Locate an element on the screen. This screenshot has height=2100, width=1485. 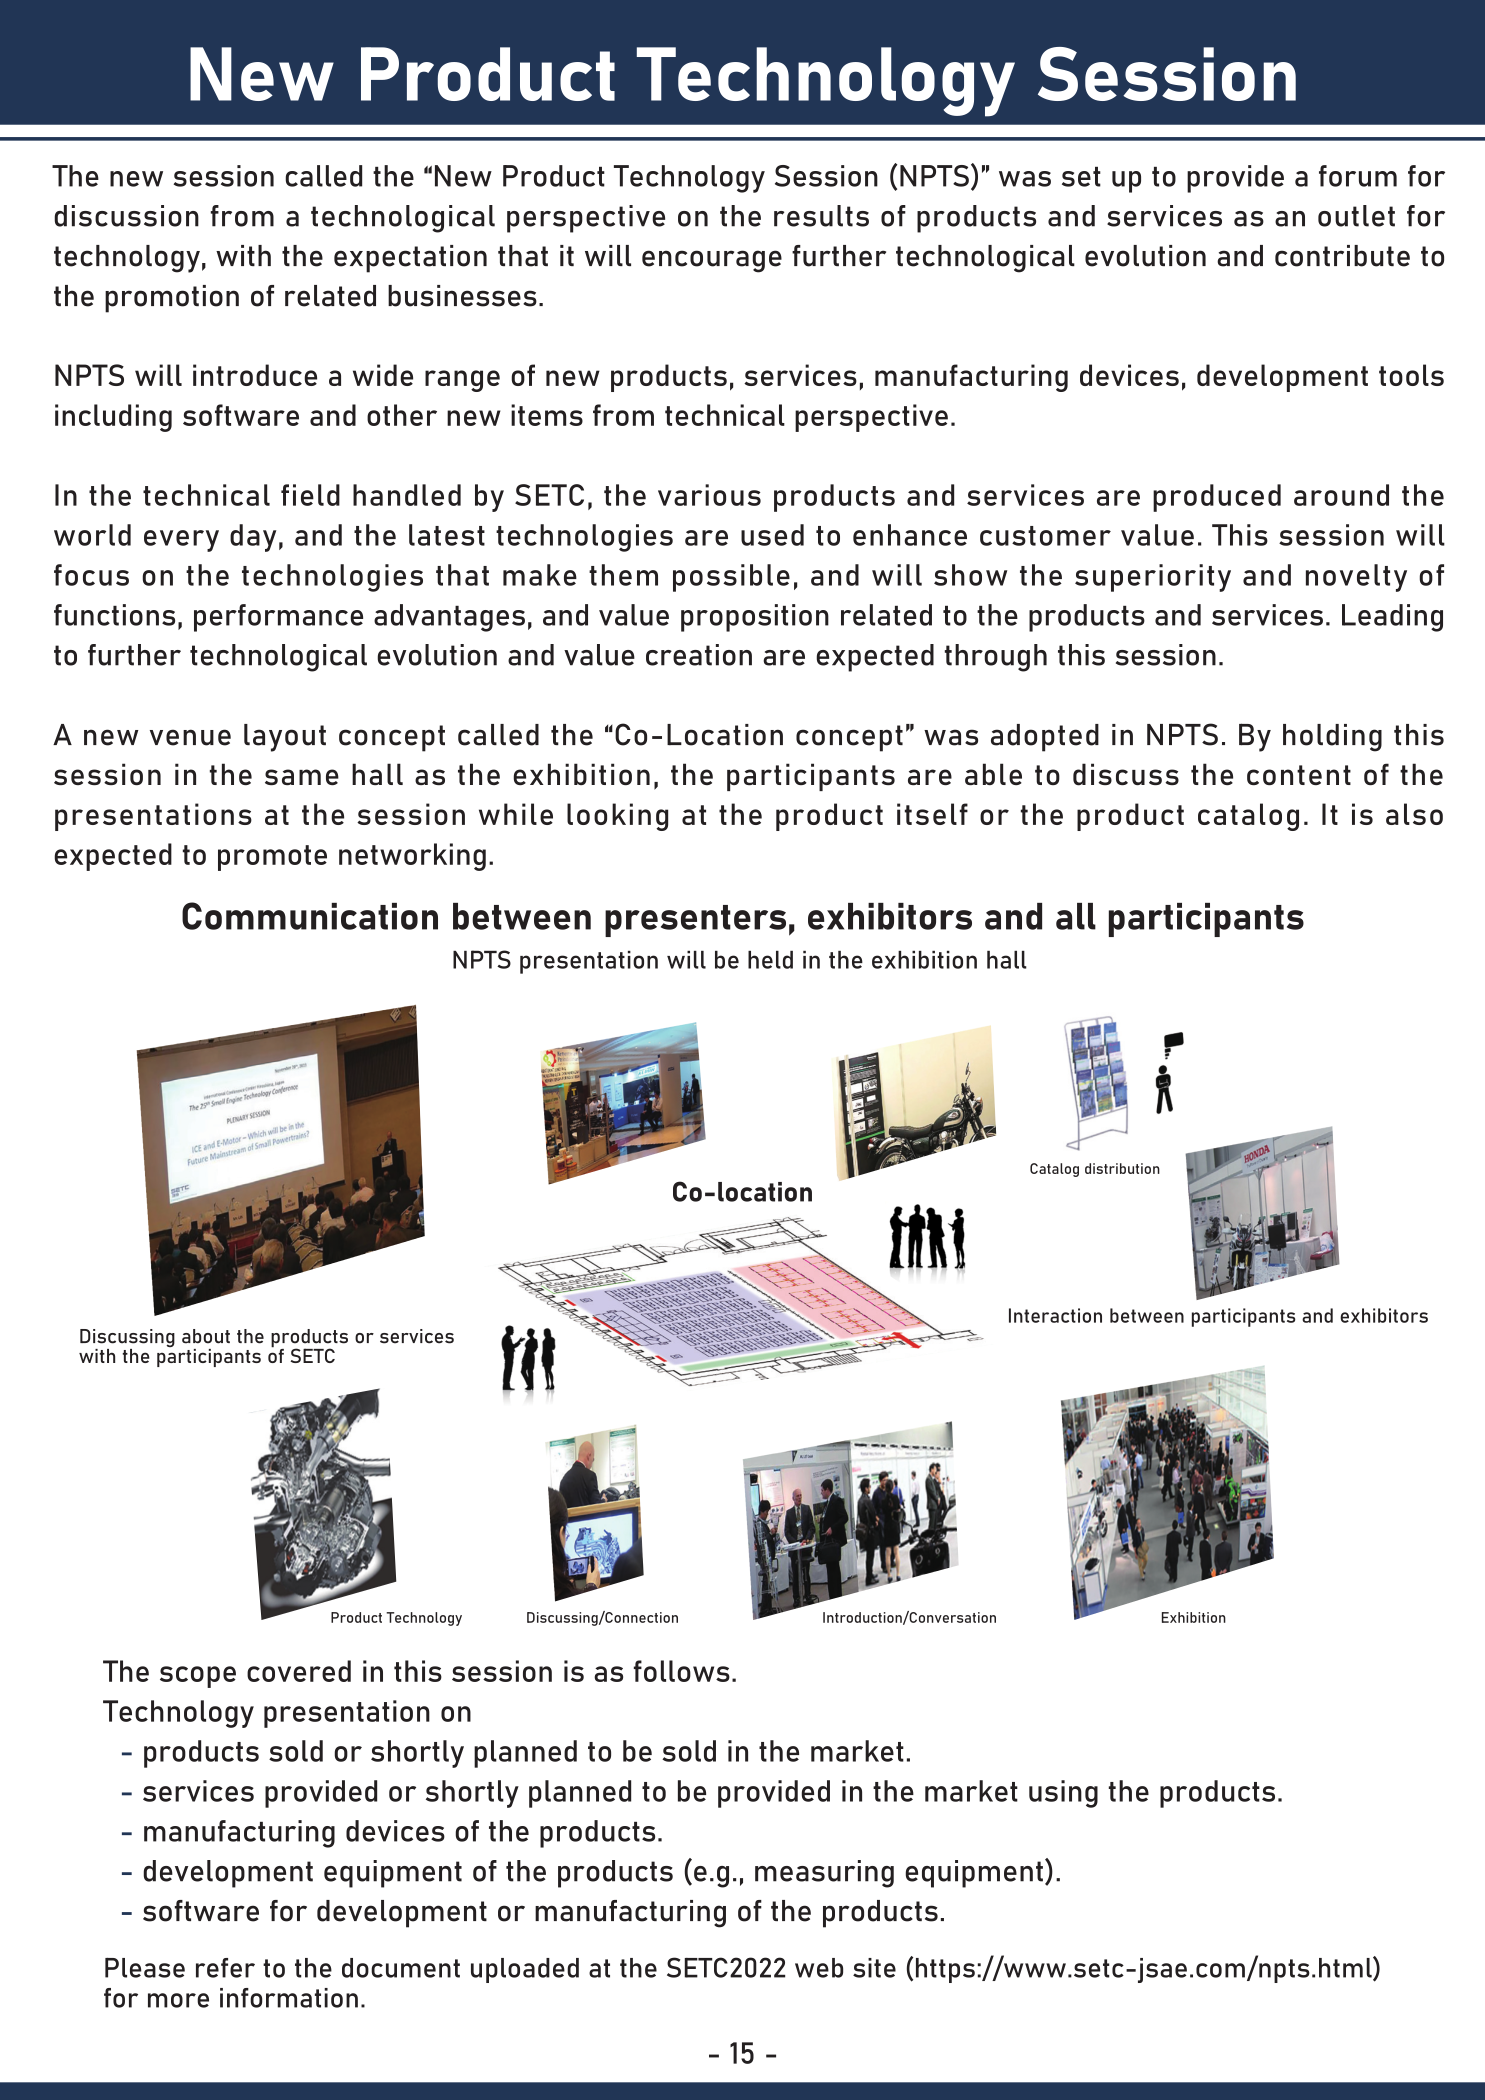
web is located at coordinates (819, 1968).
